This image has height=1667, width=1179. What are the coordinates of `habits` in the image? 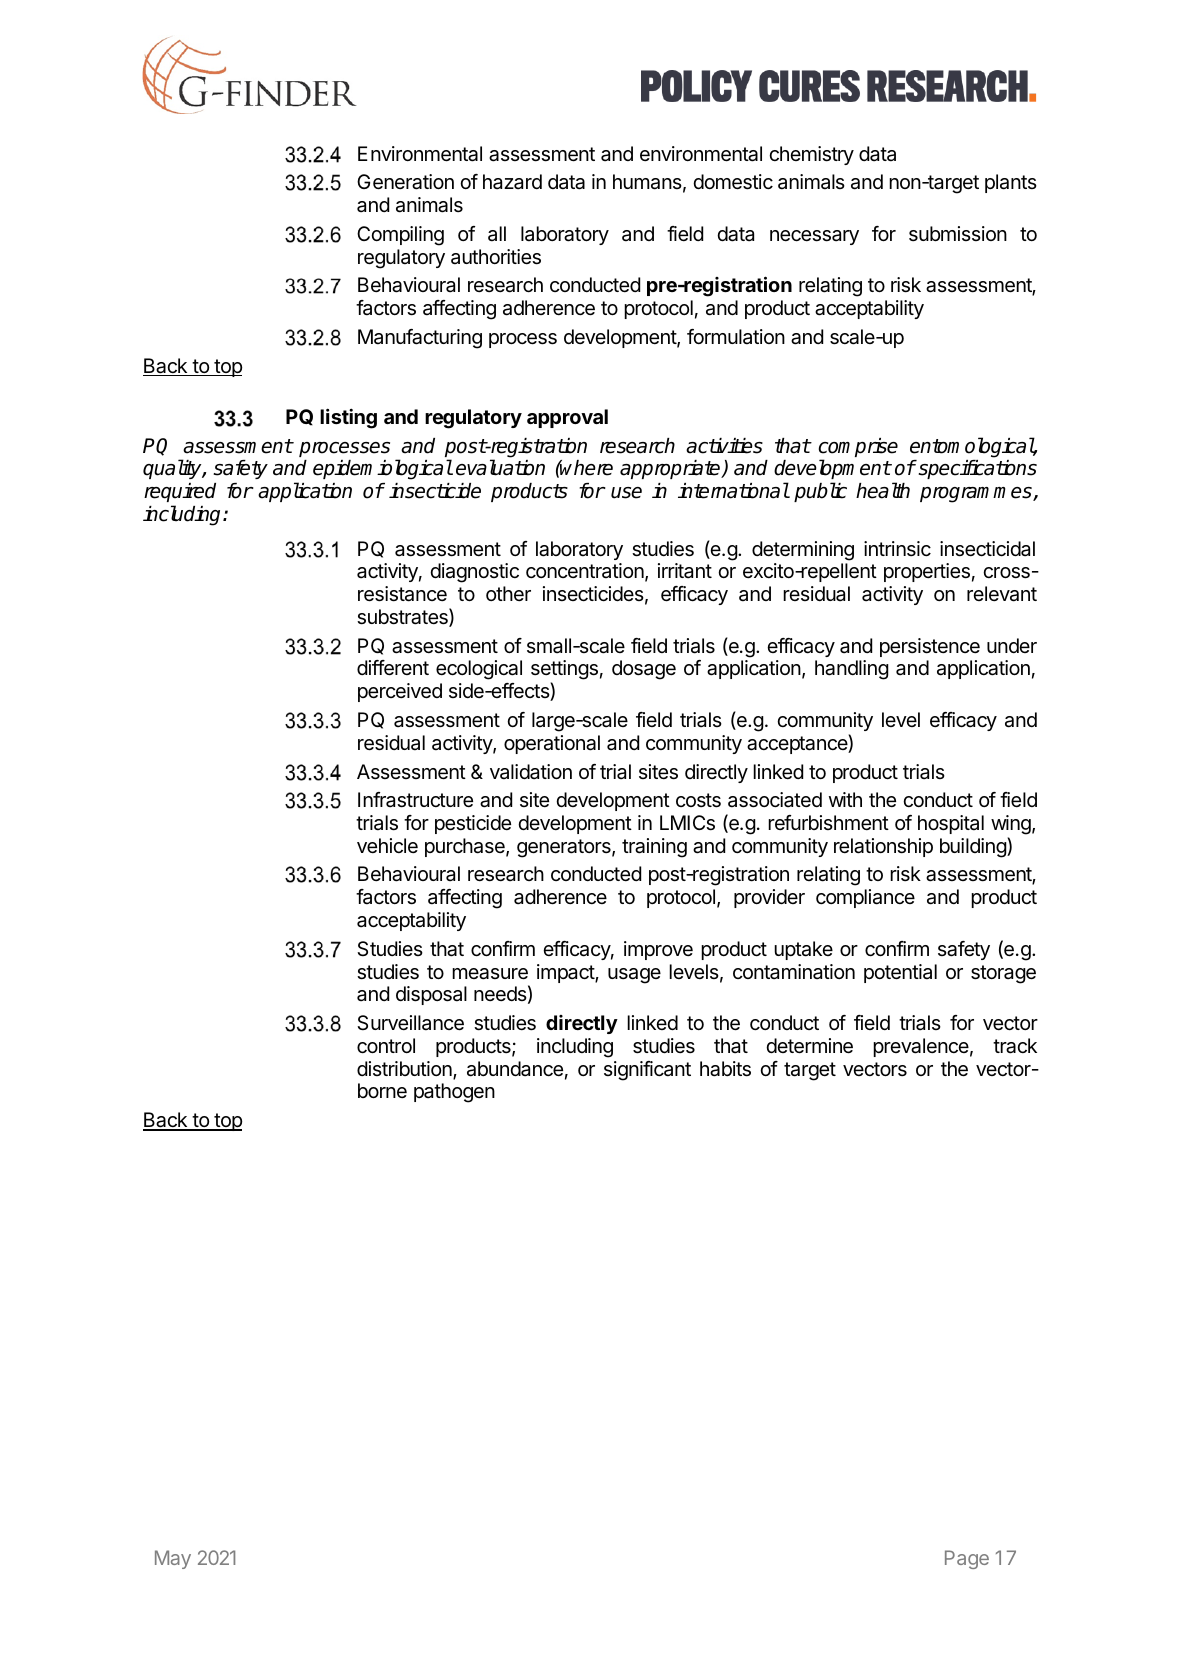 It's located at (725, 1069).
